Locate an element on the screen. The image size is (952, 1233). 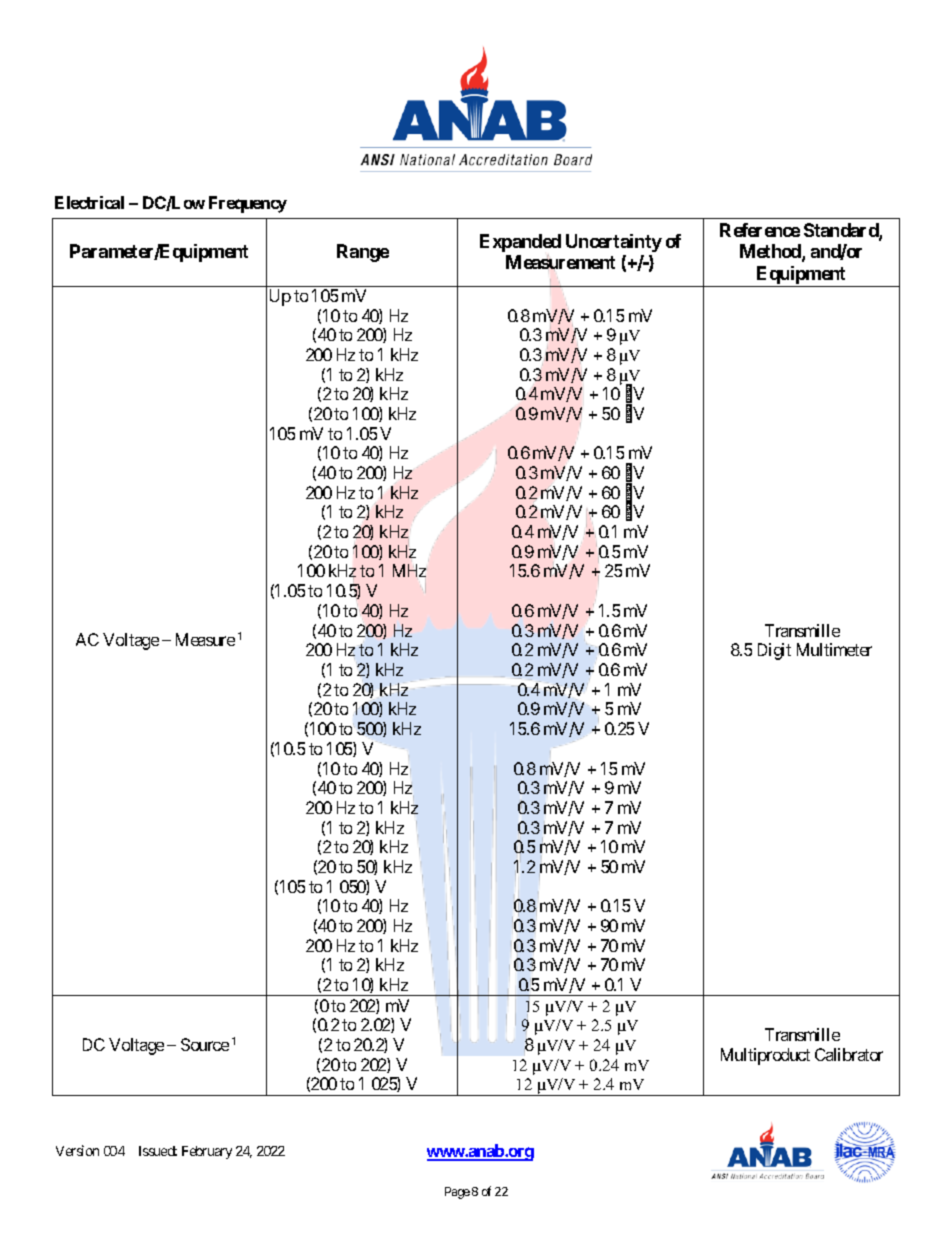
February is located at coordinates (207, 1152).
